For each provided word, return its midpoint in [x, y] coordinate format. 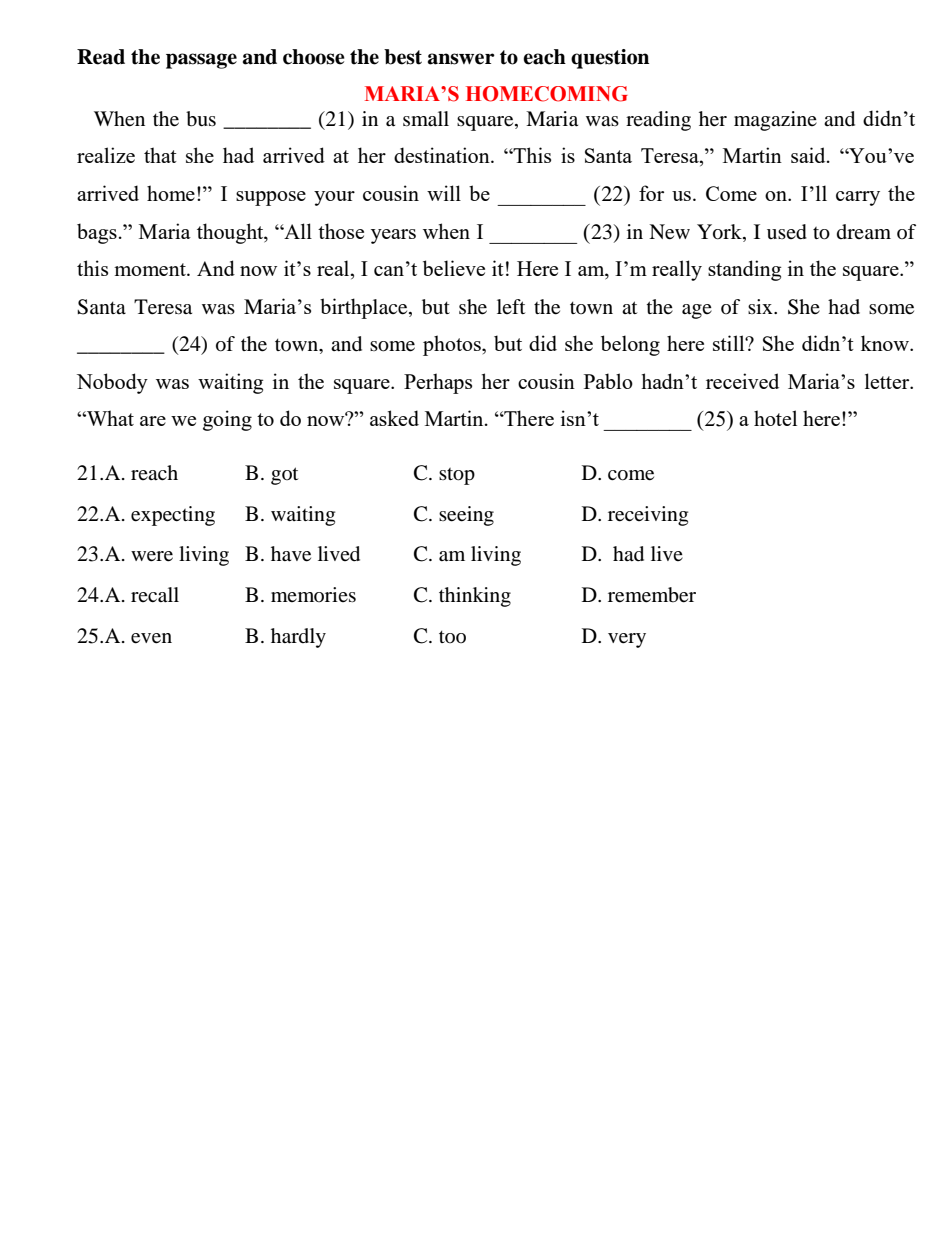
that [160, 155]
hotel [775, 418]
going [227, 420]
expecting [173, 516]
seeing [466, 516]
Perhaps [438, 383]
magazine [775, 121]
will [444, 193]
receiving [648, 516]
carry [858, 198]
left [511, 306]
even [151, 638]
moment [151, 269]
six [761, 306]
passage [201, 61]
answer [461, 59]
